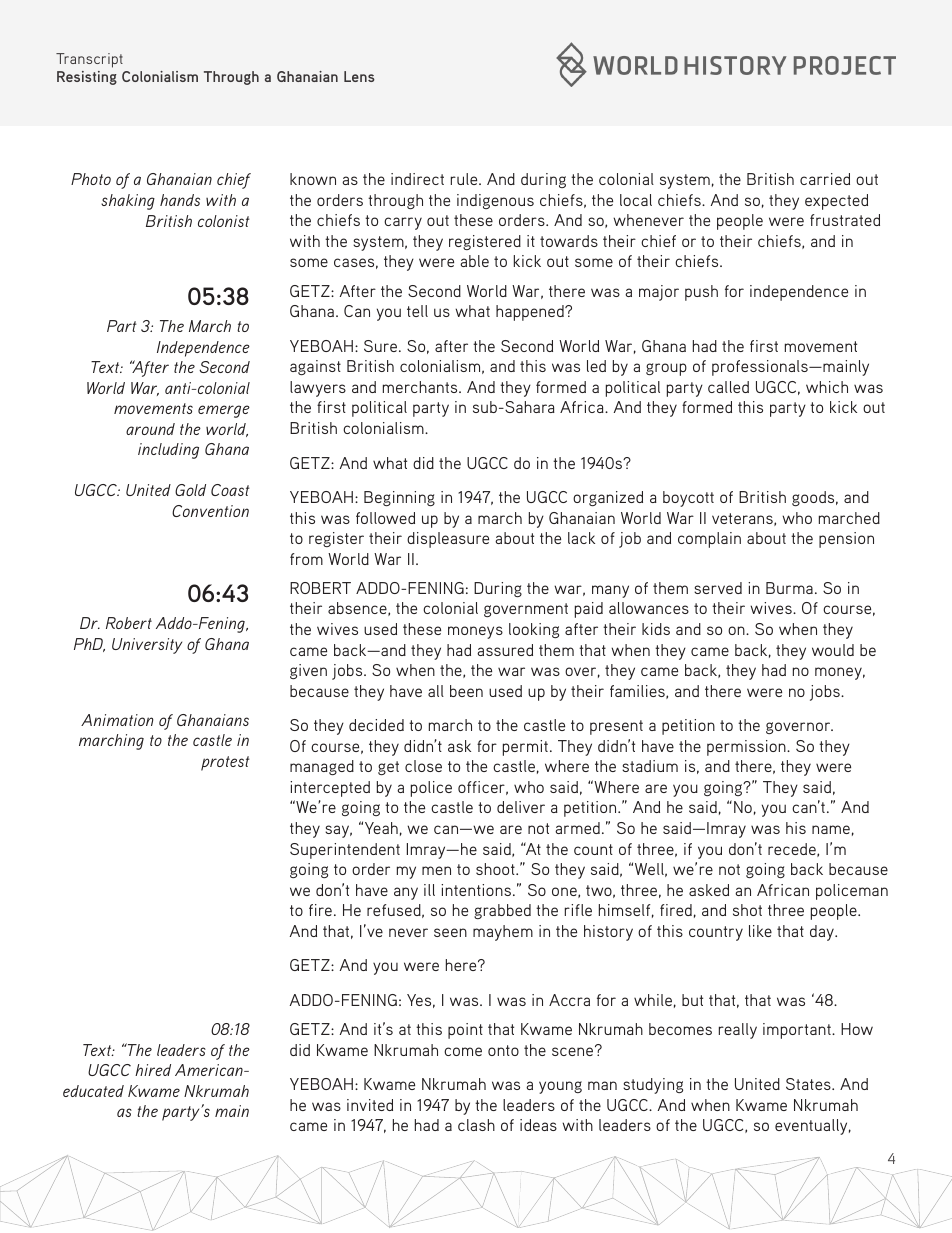 This screenshot has height=1233, width=952. What do you see at coordinates (789, 588) in the screenshot?
I see `Burma` at bounding box center [789, 588].
